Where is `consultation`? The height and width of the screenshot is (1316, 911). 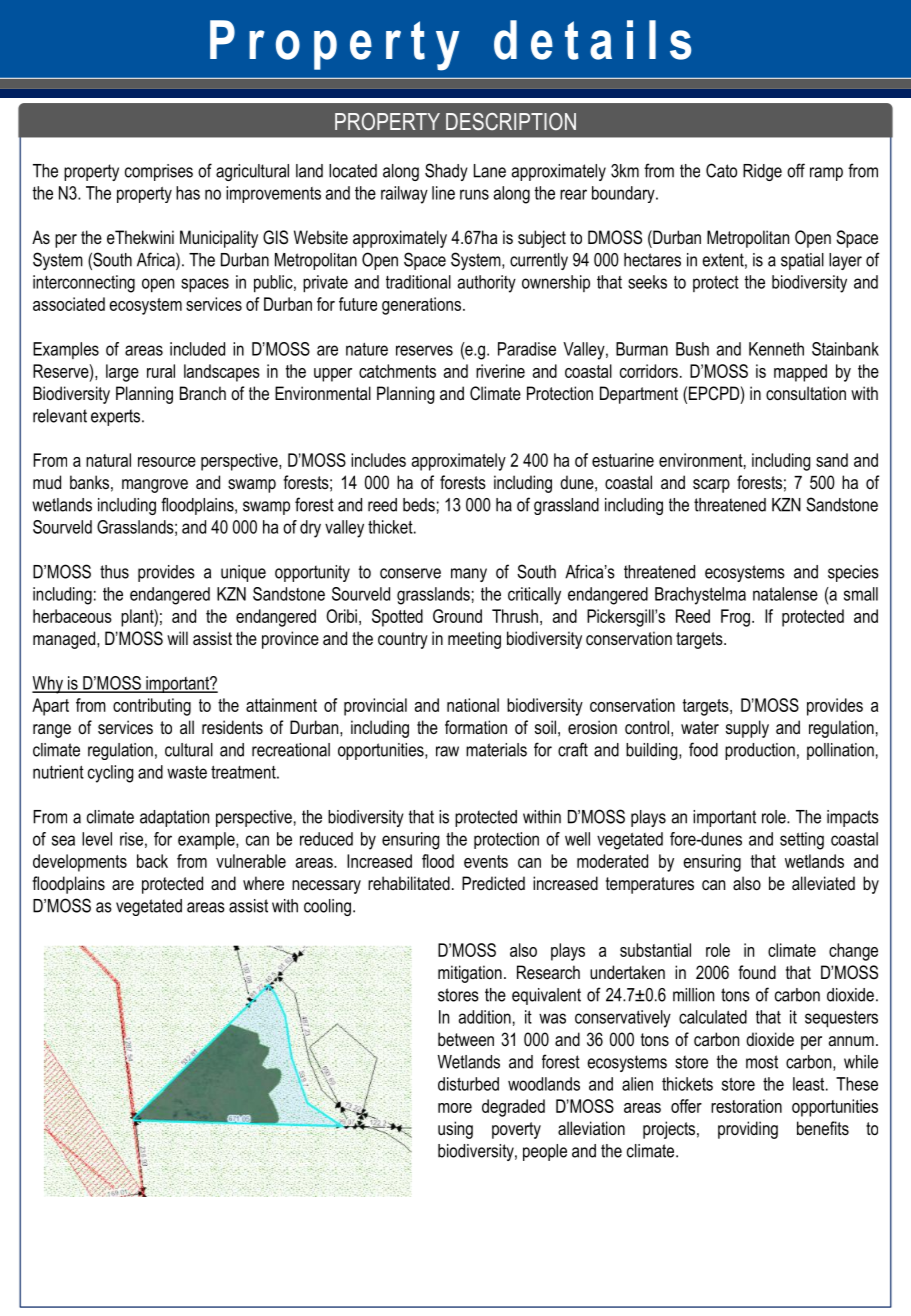 consultation is located at coordinates (806, 393).
